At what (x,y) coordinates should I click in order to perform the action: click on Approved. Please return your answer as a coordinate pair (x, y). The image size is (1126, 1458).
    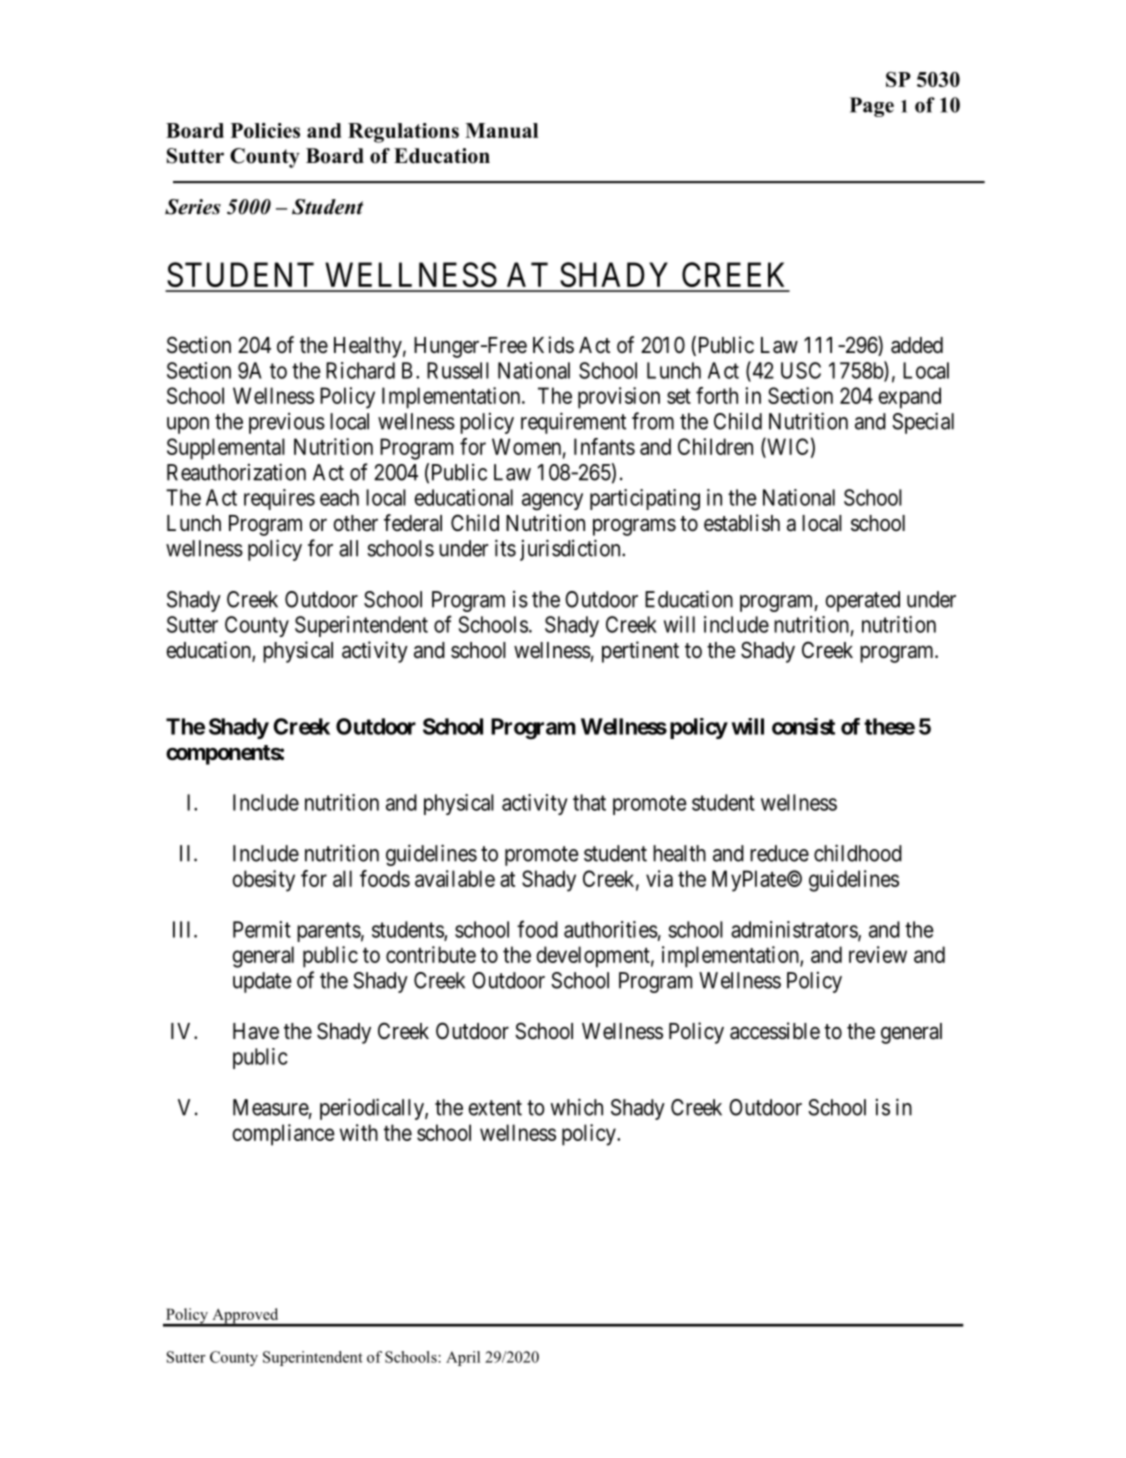
    Looking at the image, I should click on (245, 1317).
